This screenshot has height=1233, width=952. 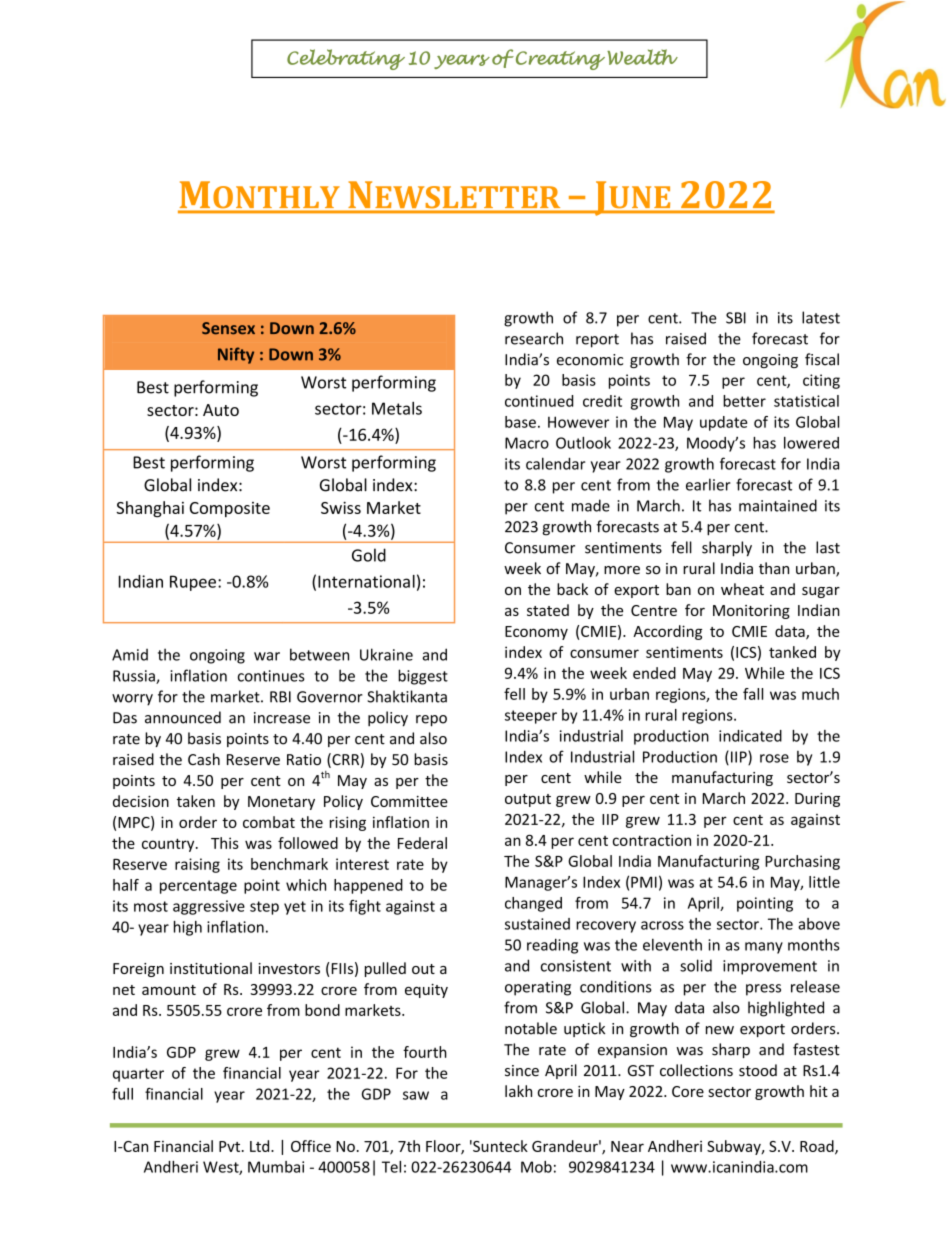 What do you see at coordinates (548, 610) in the screenshot?
I see `stated` at bounding box center [548, 610].
